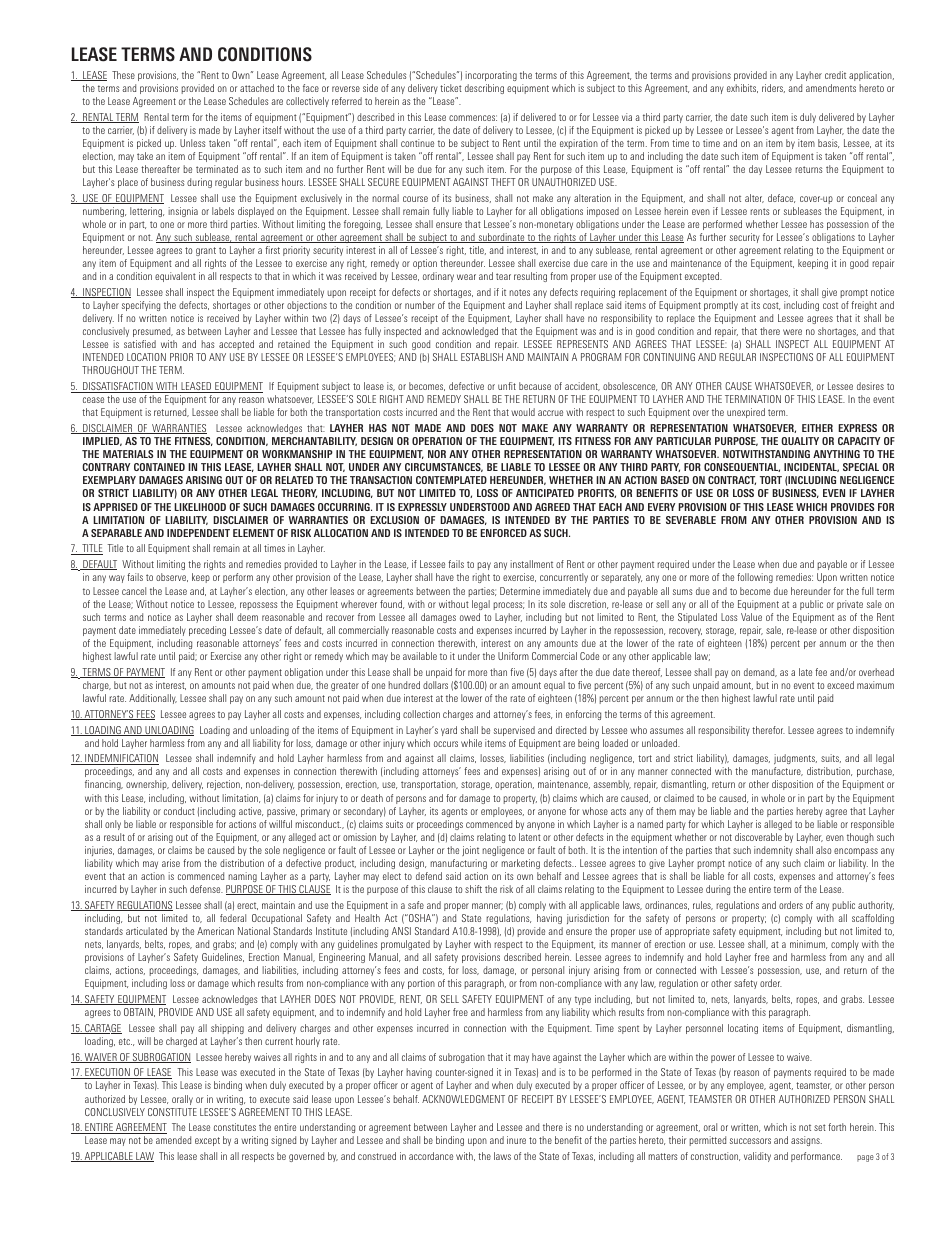 The height and width of the image is (1233, 952). What do you see at coordinates (773, 851) in the image?
I see `indemnity` at bounding box center [773, 851].
